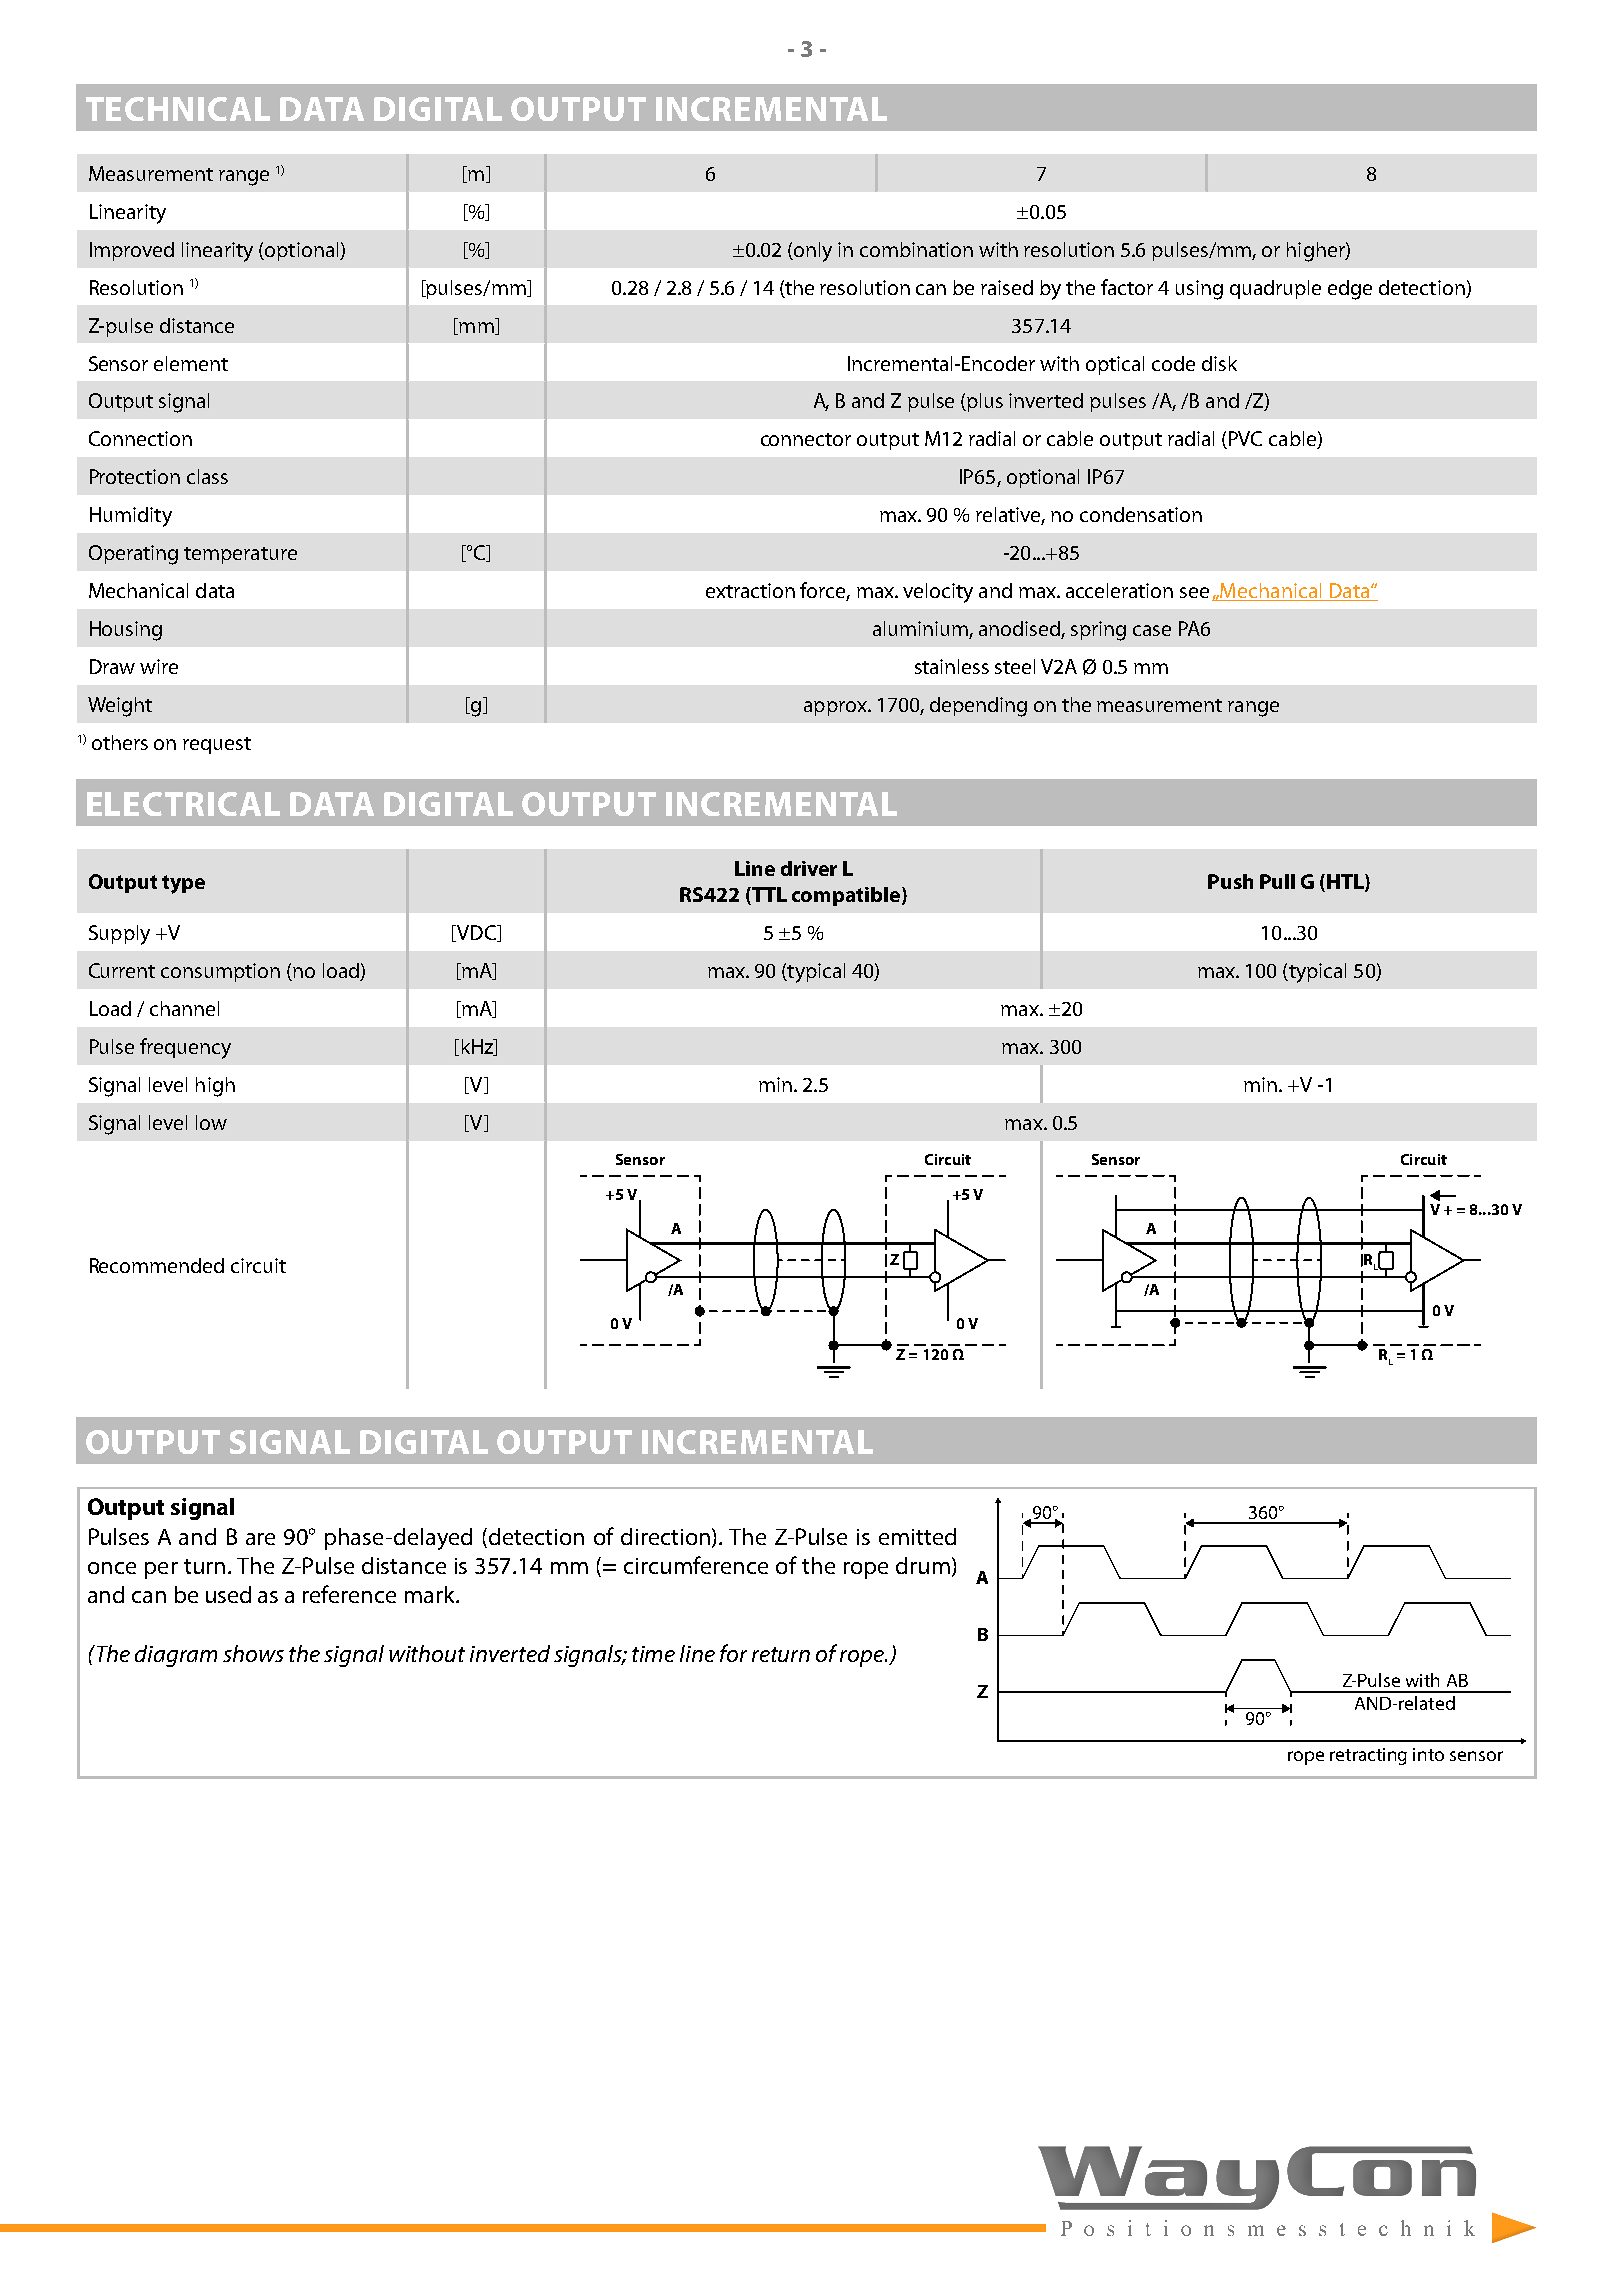 The width and height of the screenshot is (1614, 2282). Describe the element at coordinates (178, 109) in the screenshot. I see `TECHNICAL` at that location.
